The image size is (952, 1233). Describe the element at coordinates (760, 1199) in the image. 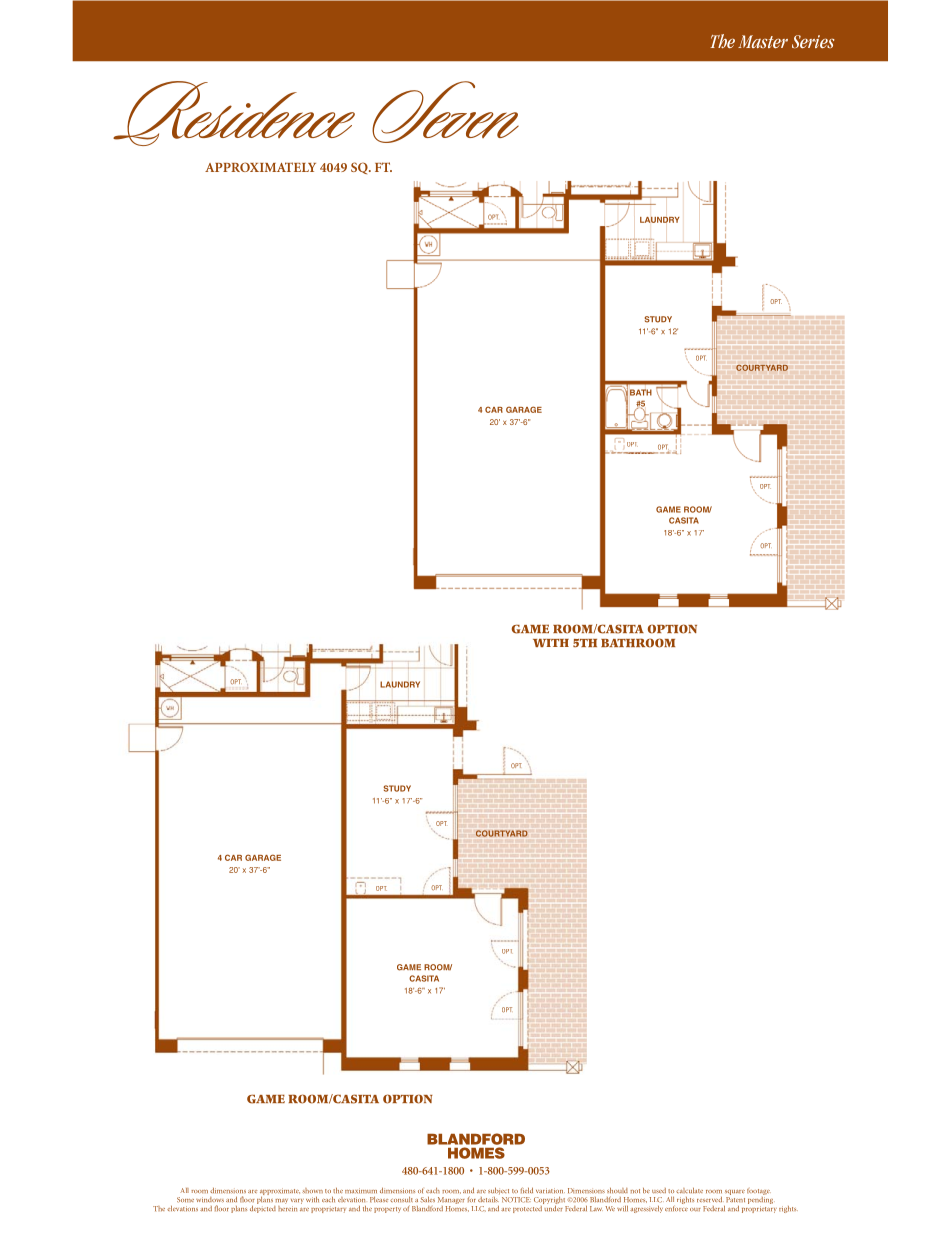

I see `pending` at that location.
